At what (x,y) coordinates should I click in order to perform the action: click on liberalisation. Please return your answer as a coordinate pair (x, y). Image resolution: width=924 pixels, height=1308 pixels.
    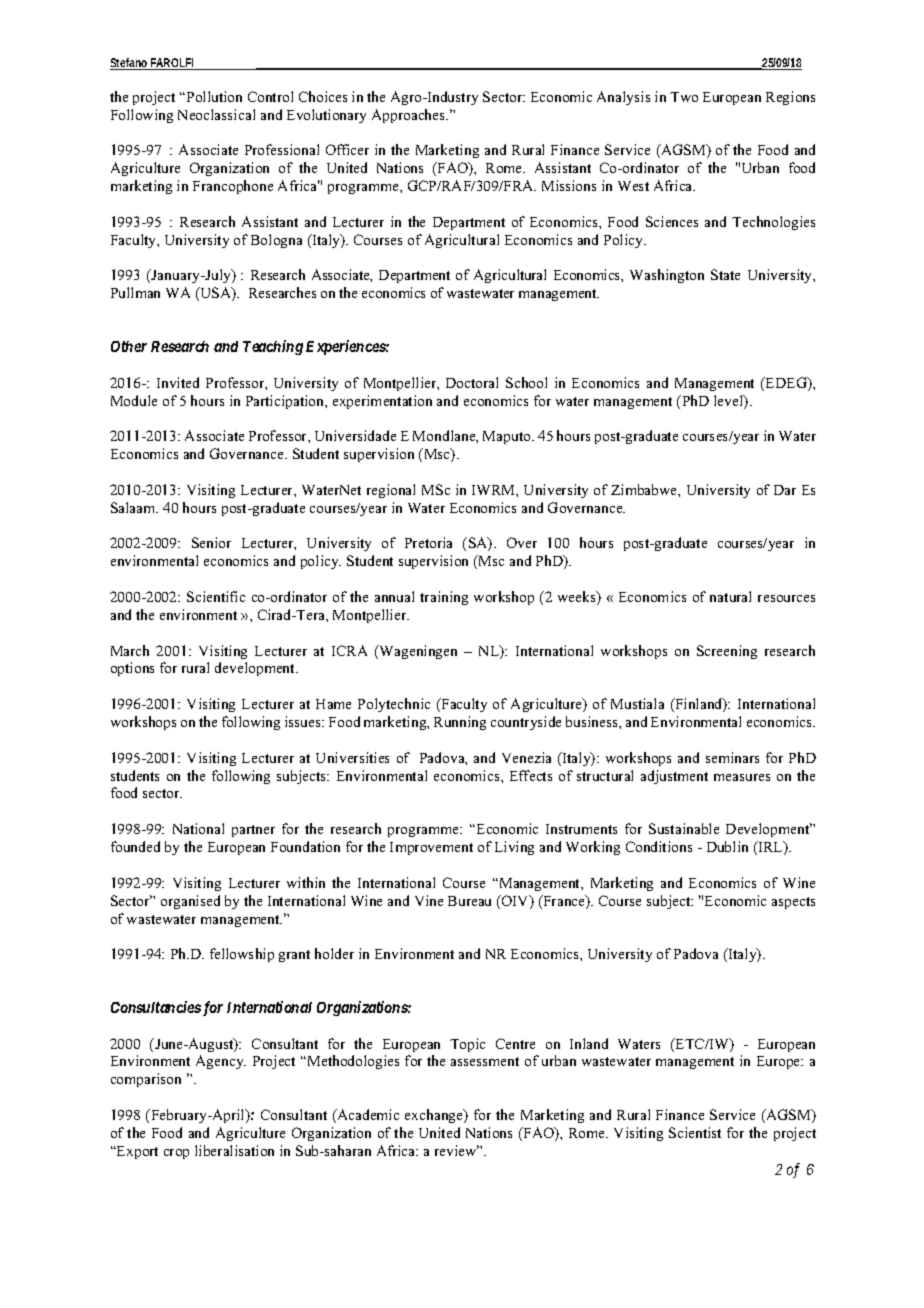
    Looking at the image, I should click on (234, 1150).
